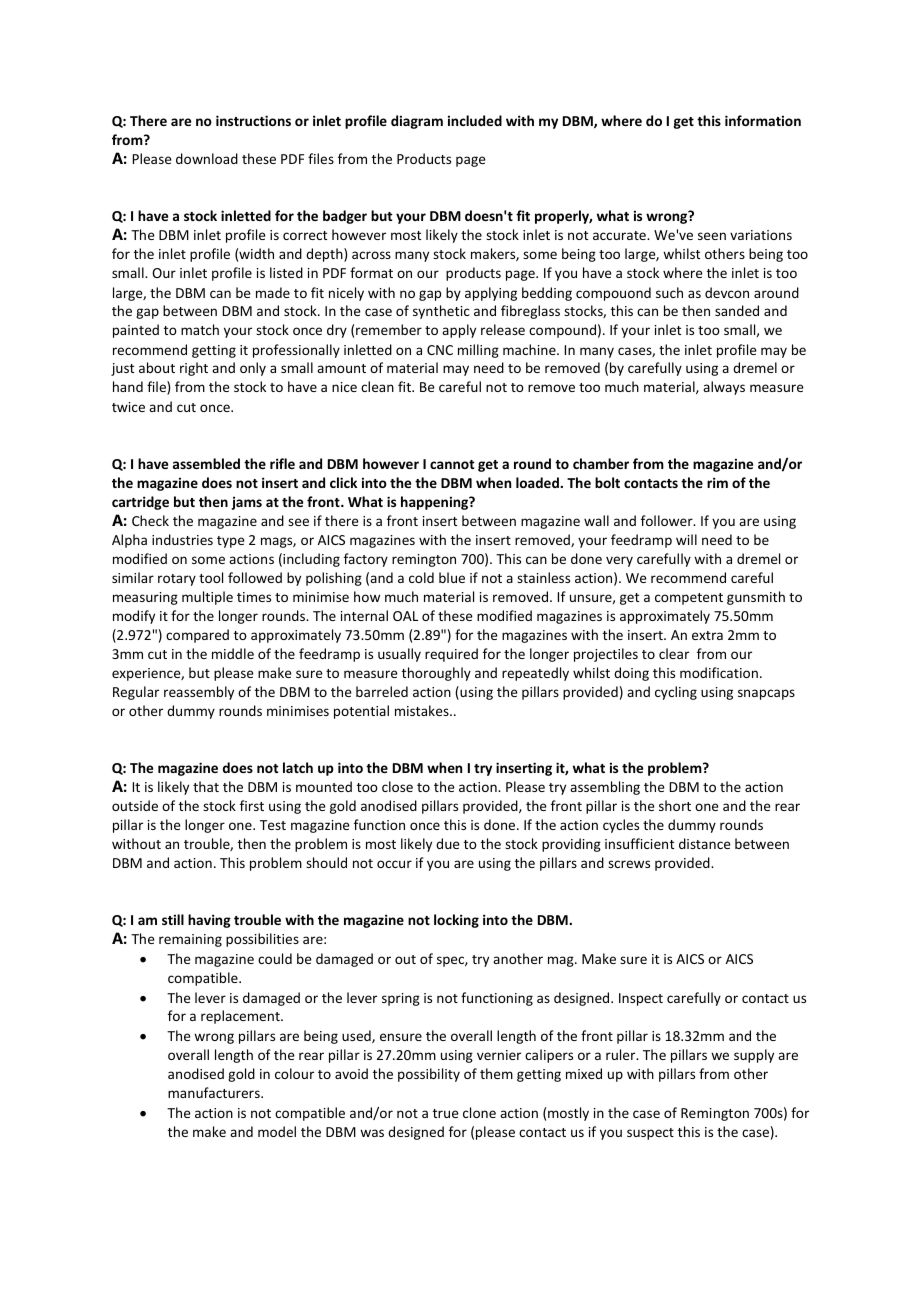 Image resolution: width=924 pixels, height=1311 pixels. I want to click on required, so click(451, 655).
